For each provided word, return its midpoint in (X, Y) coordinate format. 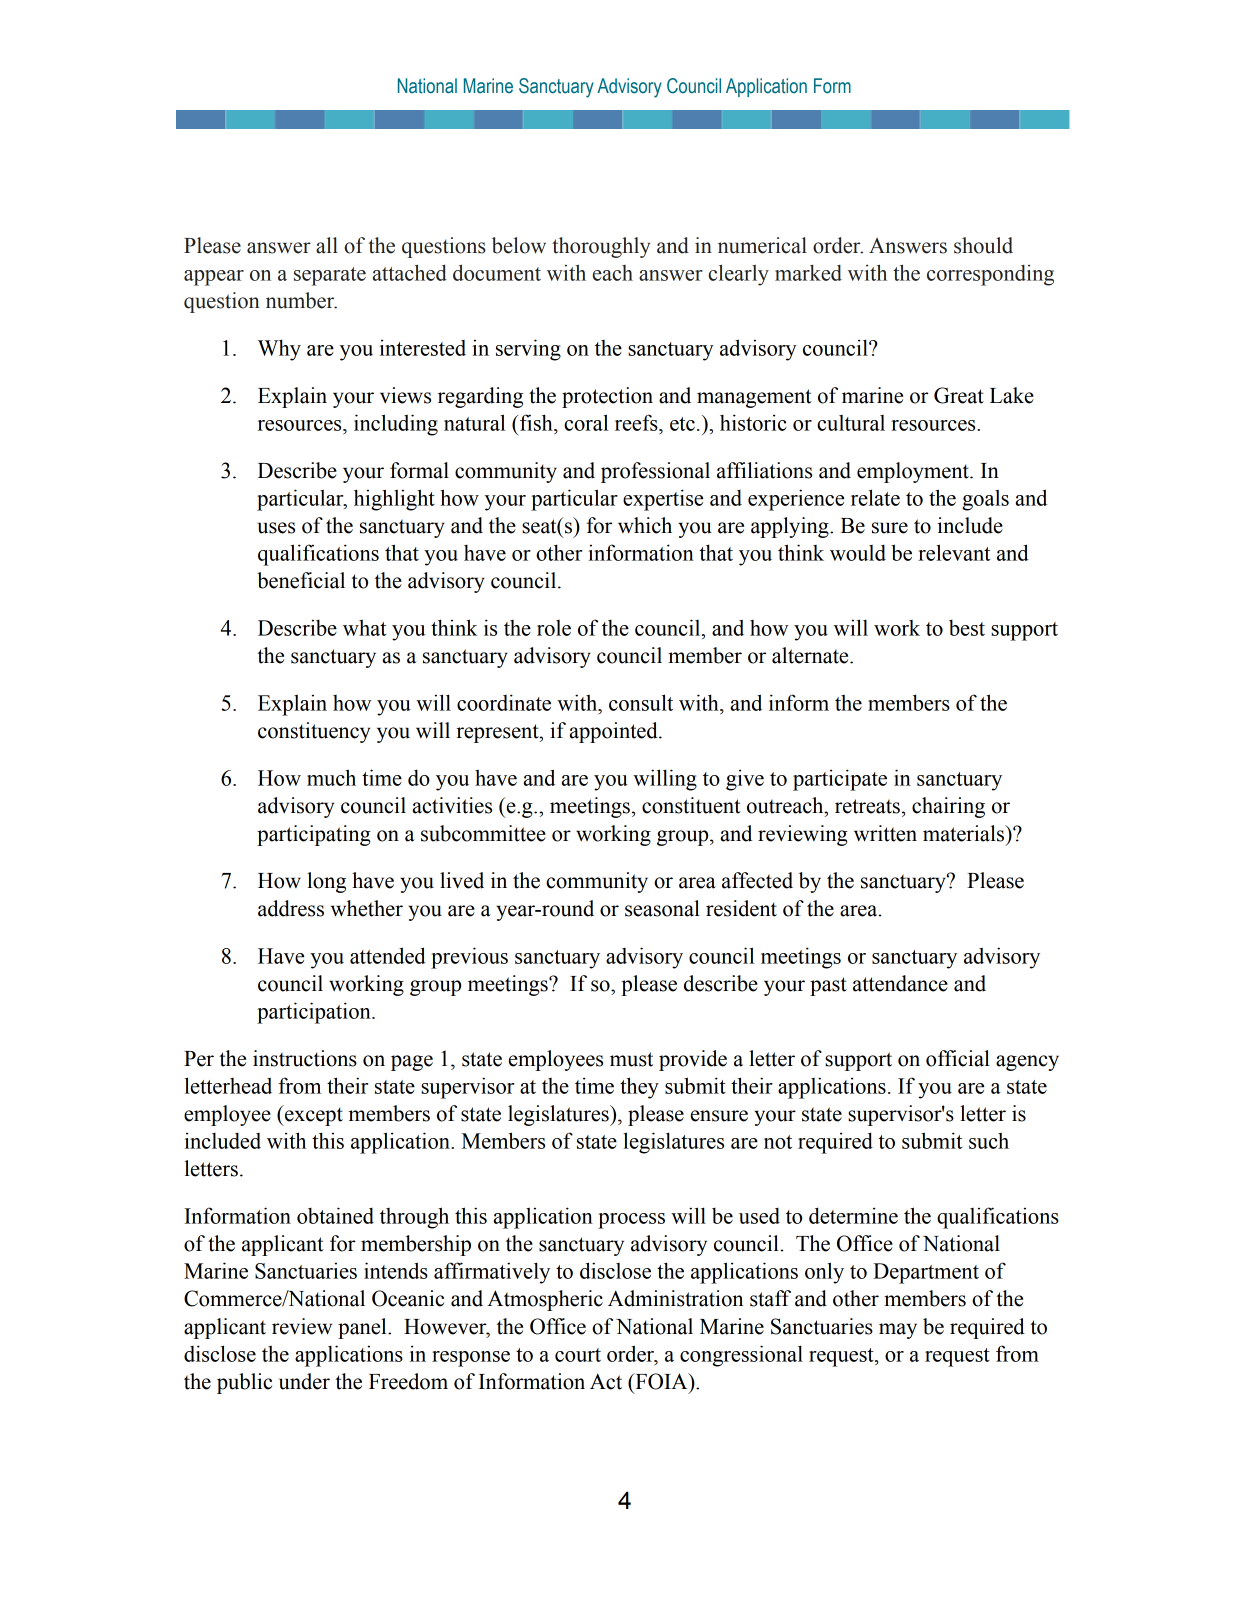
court (578, 1355)
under (304, 1381)
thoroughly (601, 247)
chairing (948, 807)
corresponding (990, 275)
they (639, 1088)
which (645, 525)
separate (330, 276)
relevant (954, 552)
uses (276, 528)
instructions (305, 1058)
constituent (691, 805)
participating (314, 835)
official (958, 1058)
